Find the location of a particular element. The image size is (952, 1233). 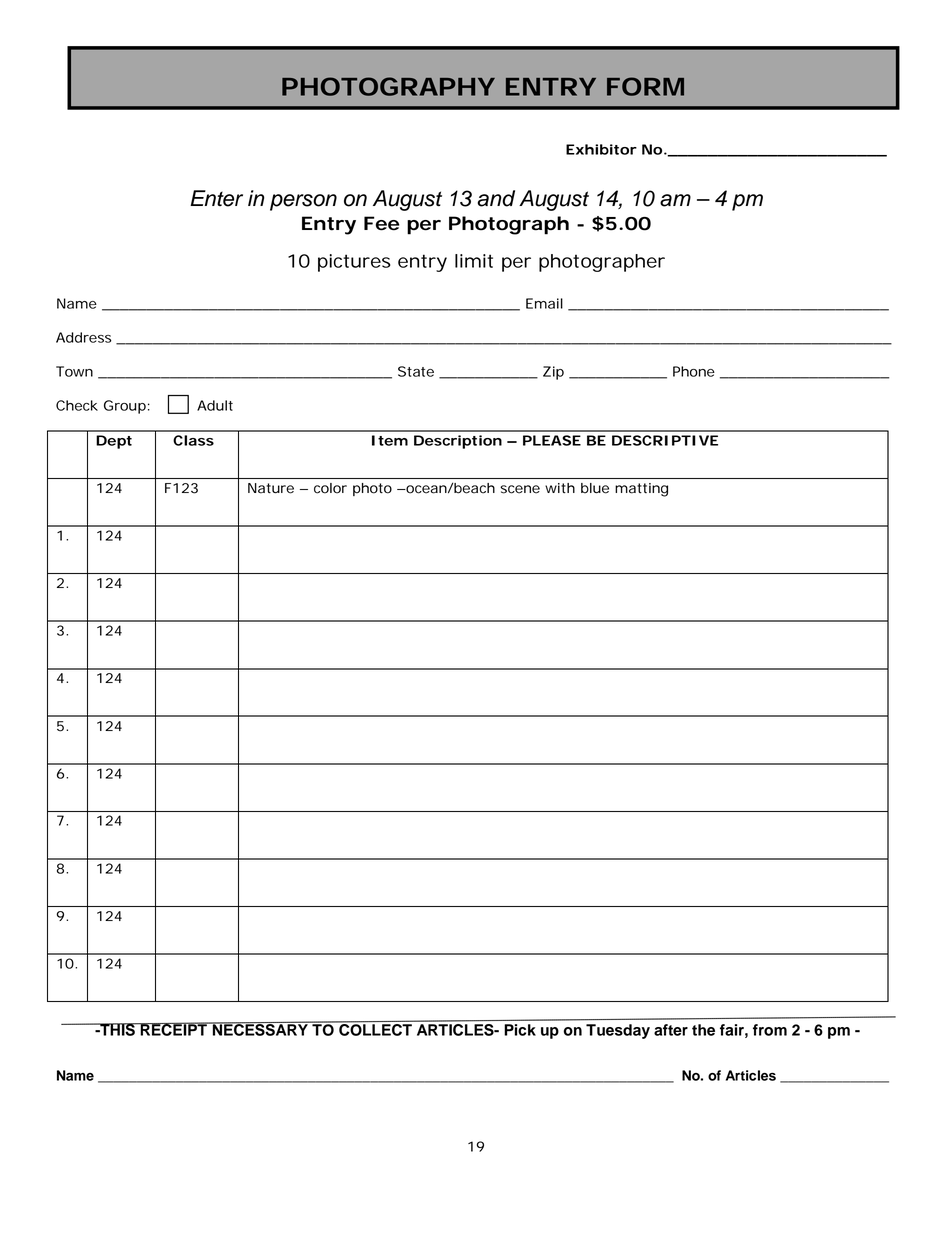

Email is located at coordinates (544, 303).
